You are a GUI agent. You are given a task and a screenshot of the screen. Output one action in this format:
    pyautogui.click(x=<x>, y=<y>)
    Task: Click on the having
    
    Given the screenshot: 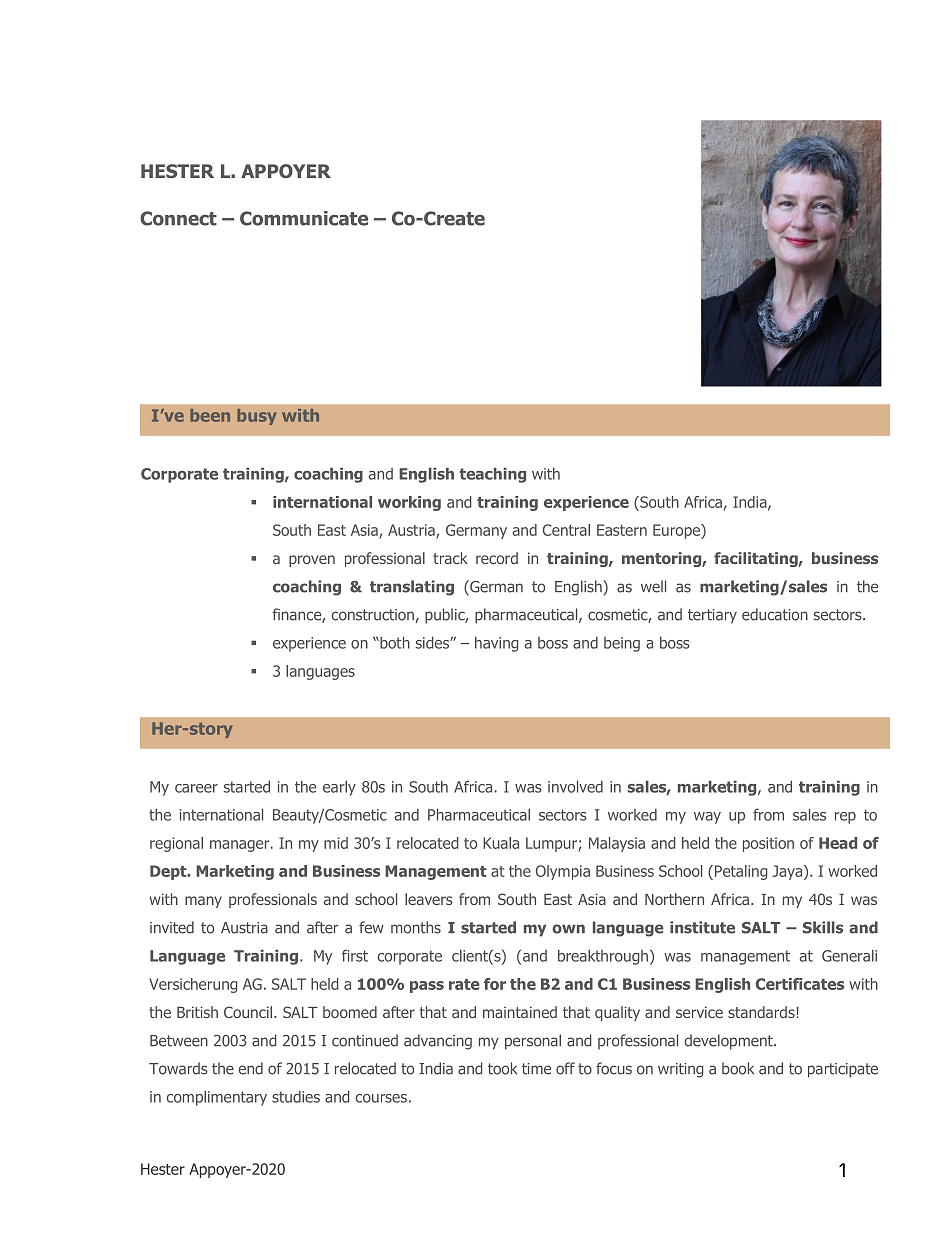 What is the action you would take?
    pyautogui.click(x=496, y=644)
